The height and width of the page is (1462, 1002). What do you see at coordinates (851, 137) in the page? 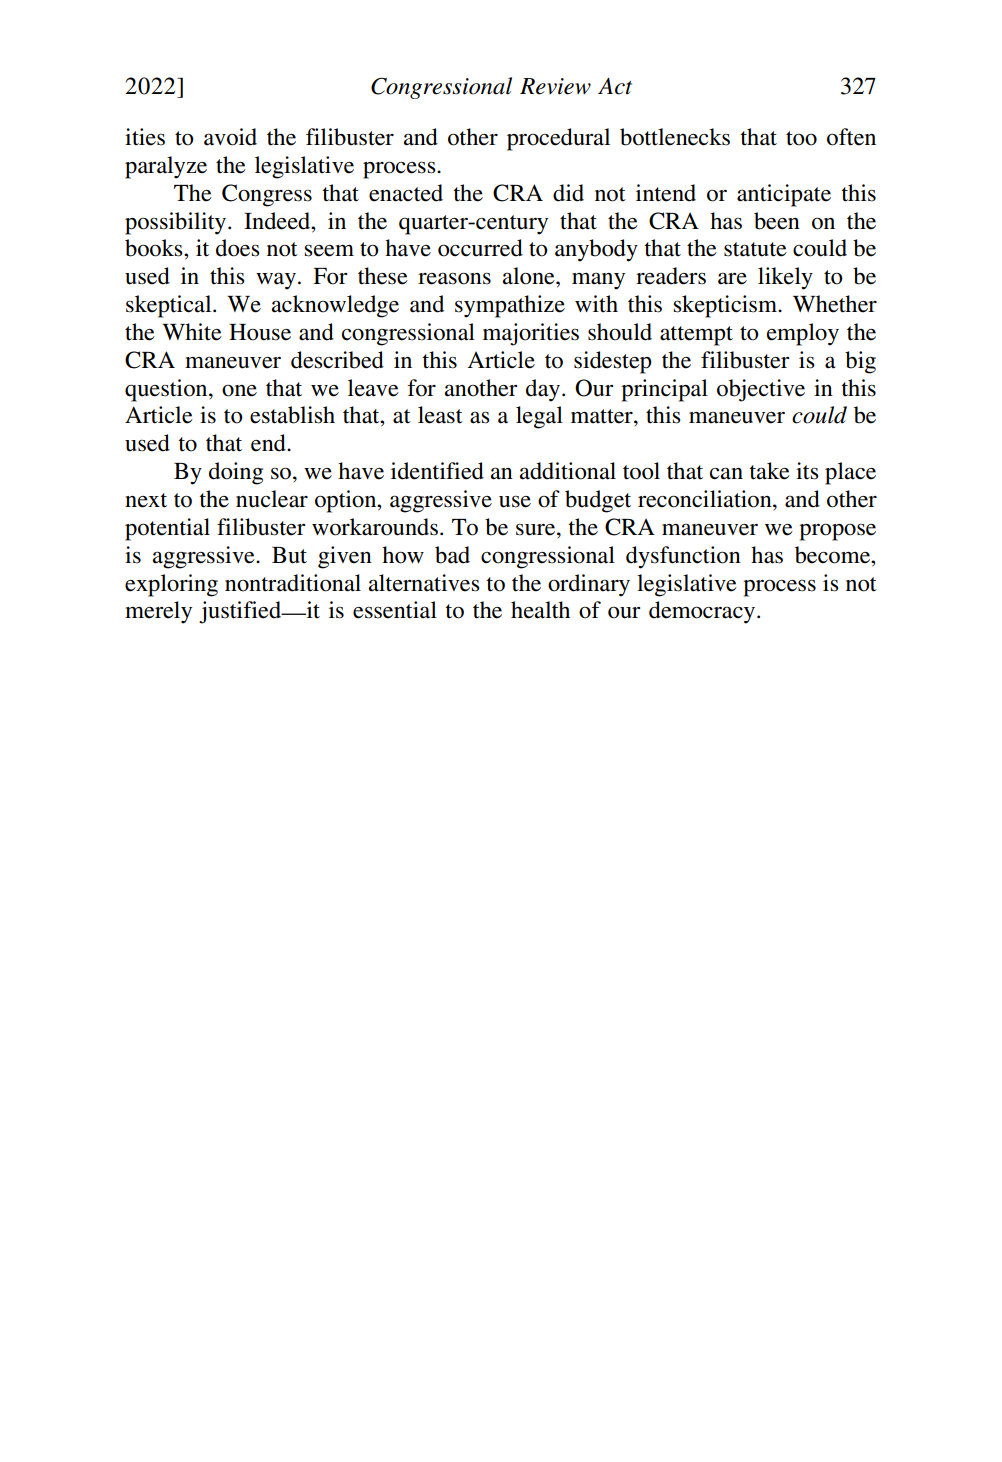
I see `often` at bounding box center [851, 137].
